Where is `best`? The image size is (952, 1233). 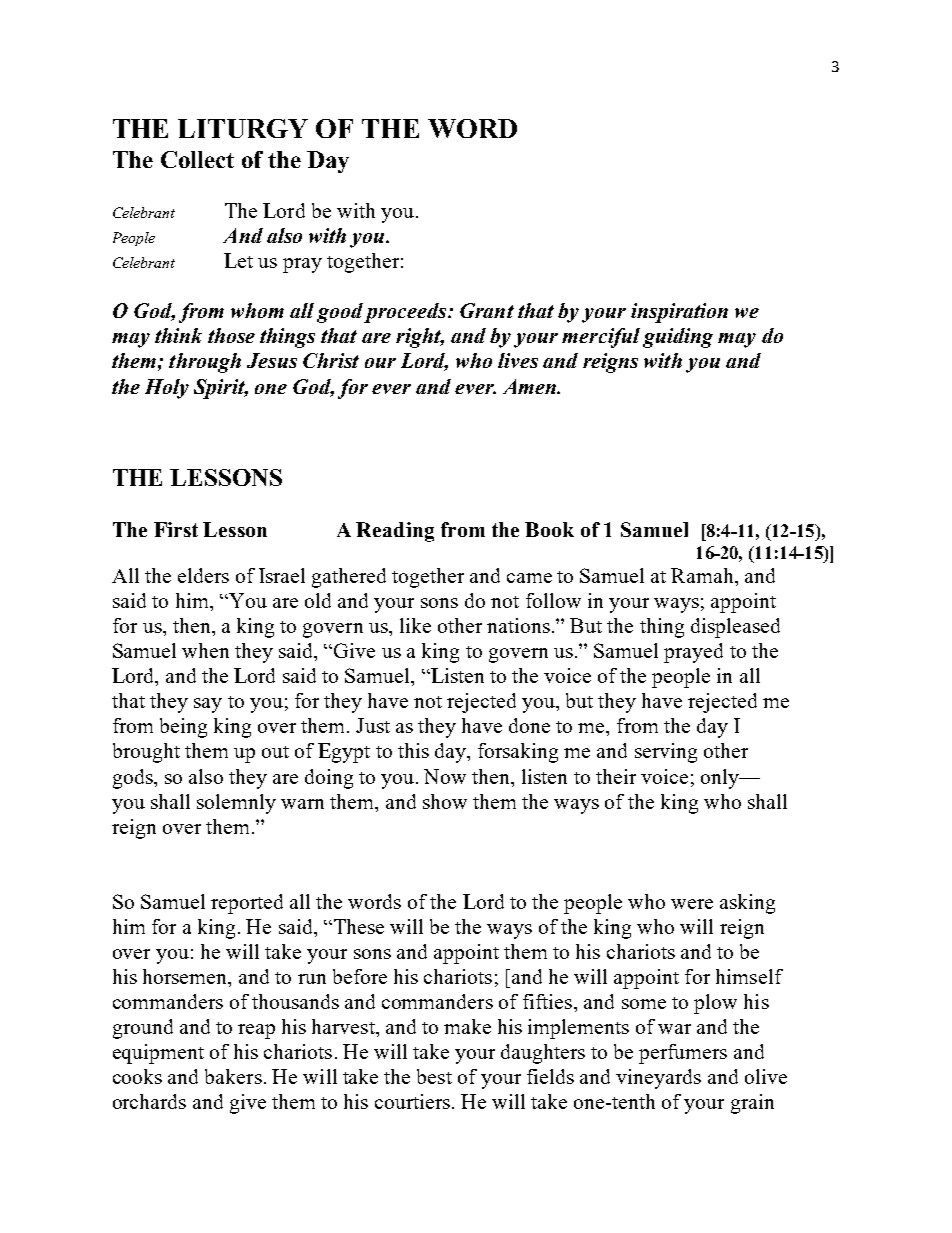 best is located at coordinates (434, 1076).
